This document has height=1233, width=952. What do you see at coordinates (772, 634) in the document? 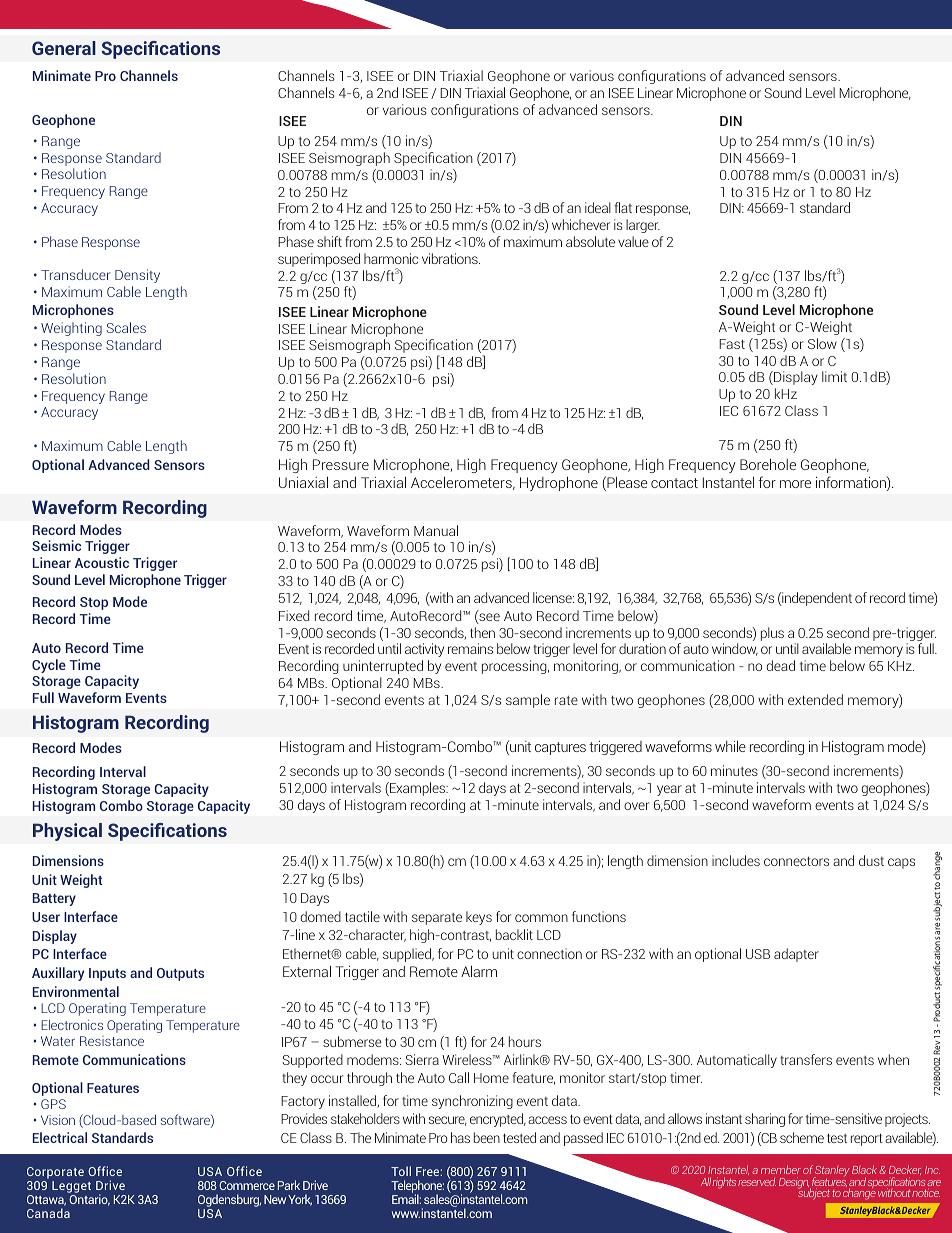
I see `plus` at bounding box center [772, 634].
